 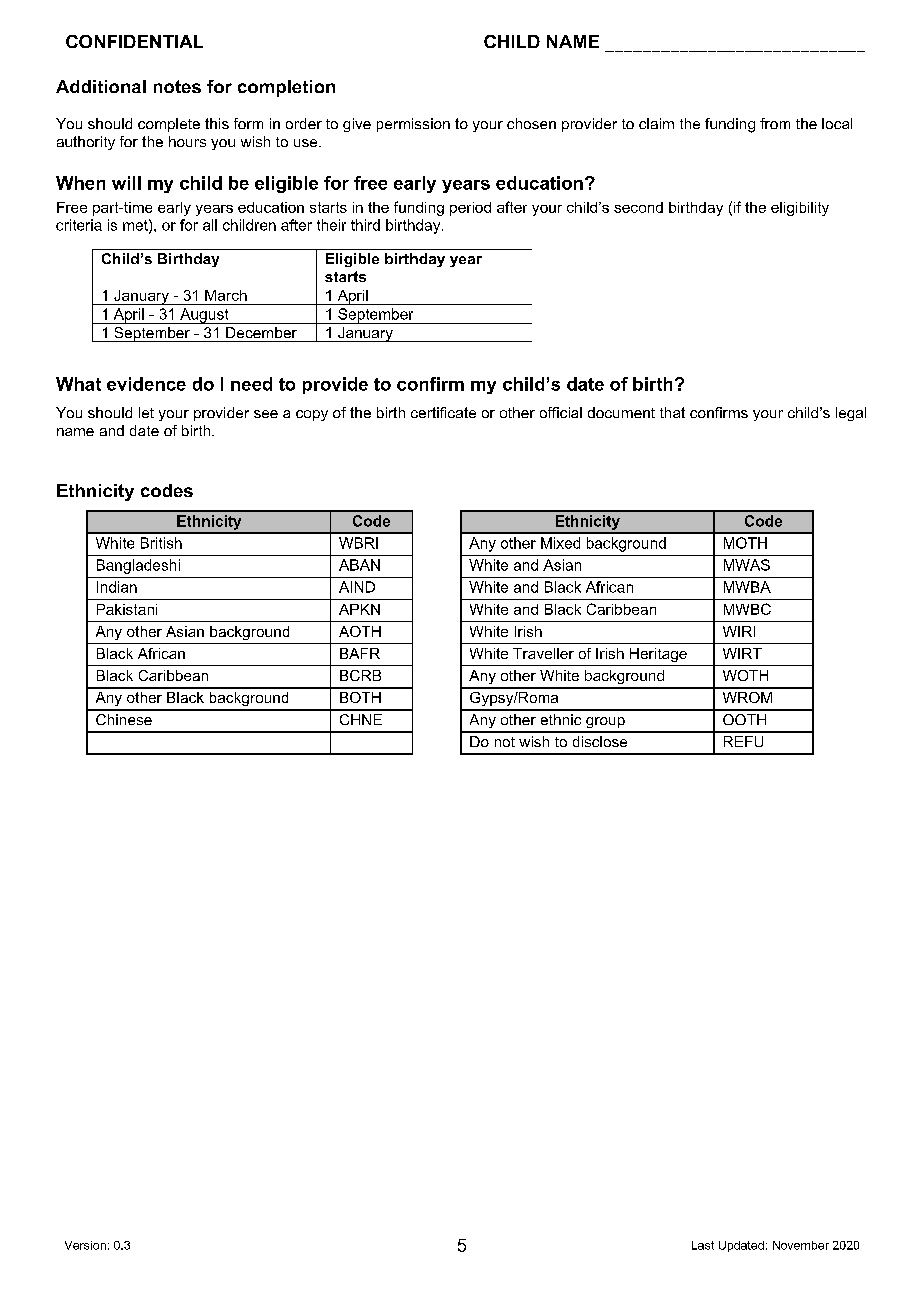 I want to click on WIRT, so click(x=742, y=653).
